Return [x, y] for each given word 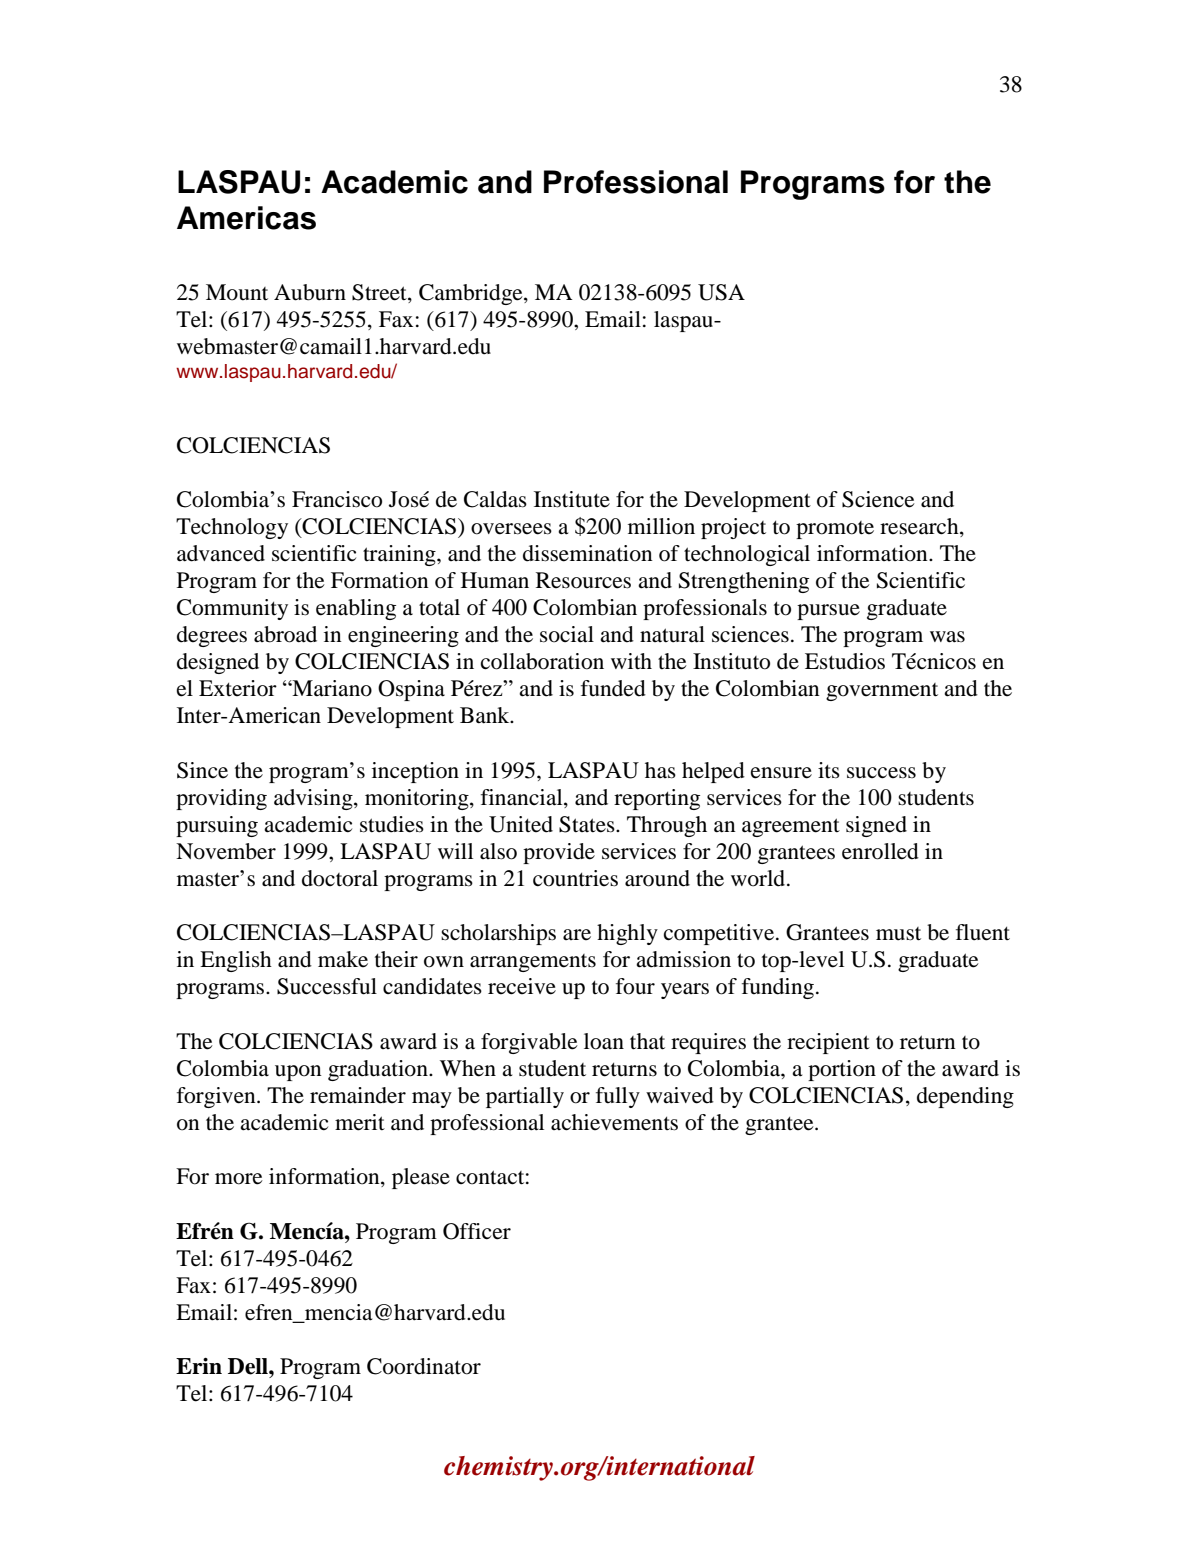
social [567, 634]
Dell [249, 1366]
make [343, 959]
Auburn [310, 292]
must [898, 934]
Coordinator [424, 1366]
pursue [828, 612]
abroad [285, 634]
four [635, 986]
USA [721, 292]
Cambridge [472, 294]
